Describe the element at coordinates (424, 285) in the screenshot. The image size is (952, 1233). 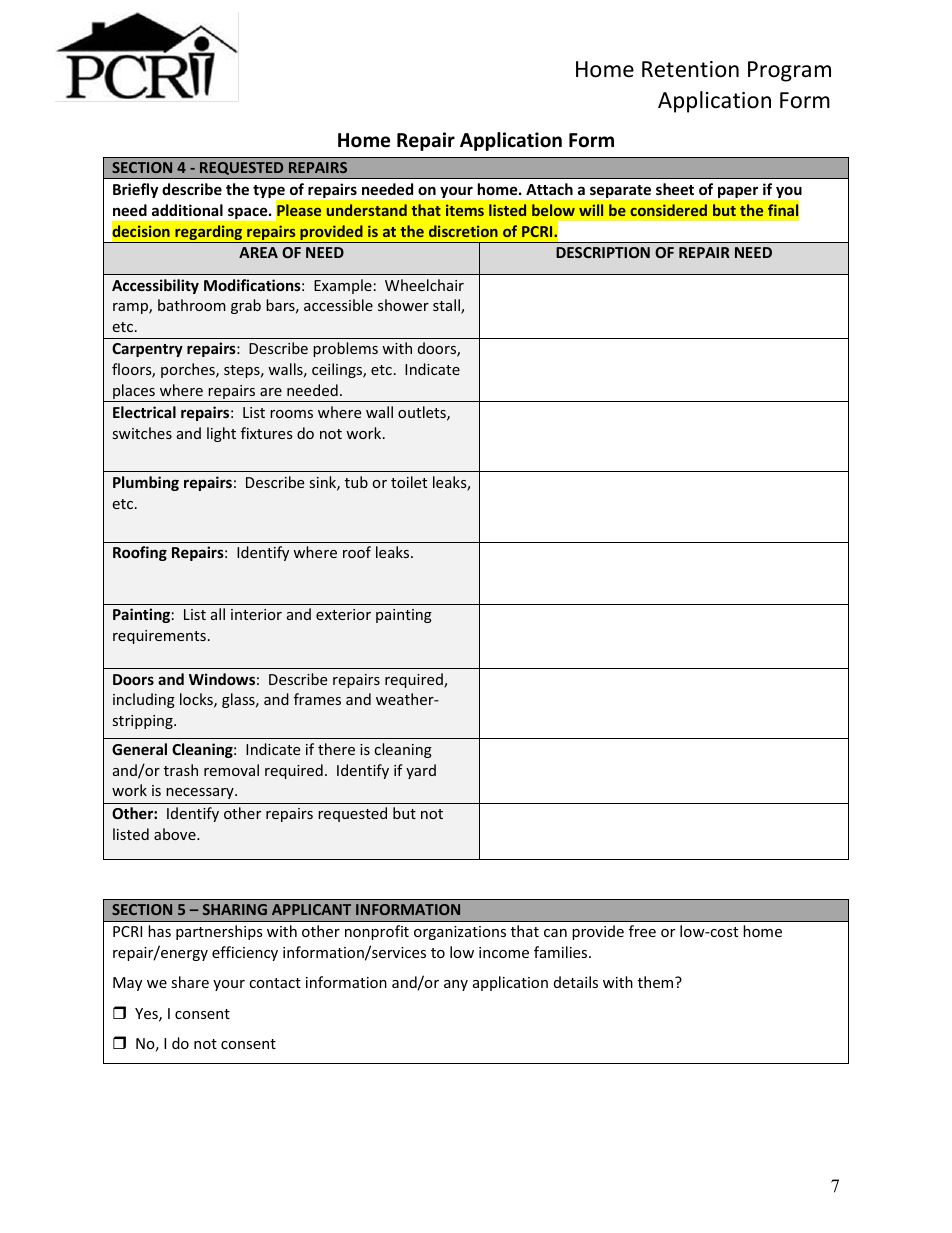
I see `Wheelchair` at that location.
